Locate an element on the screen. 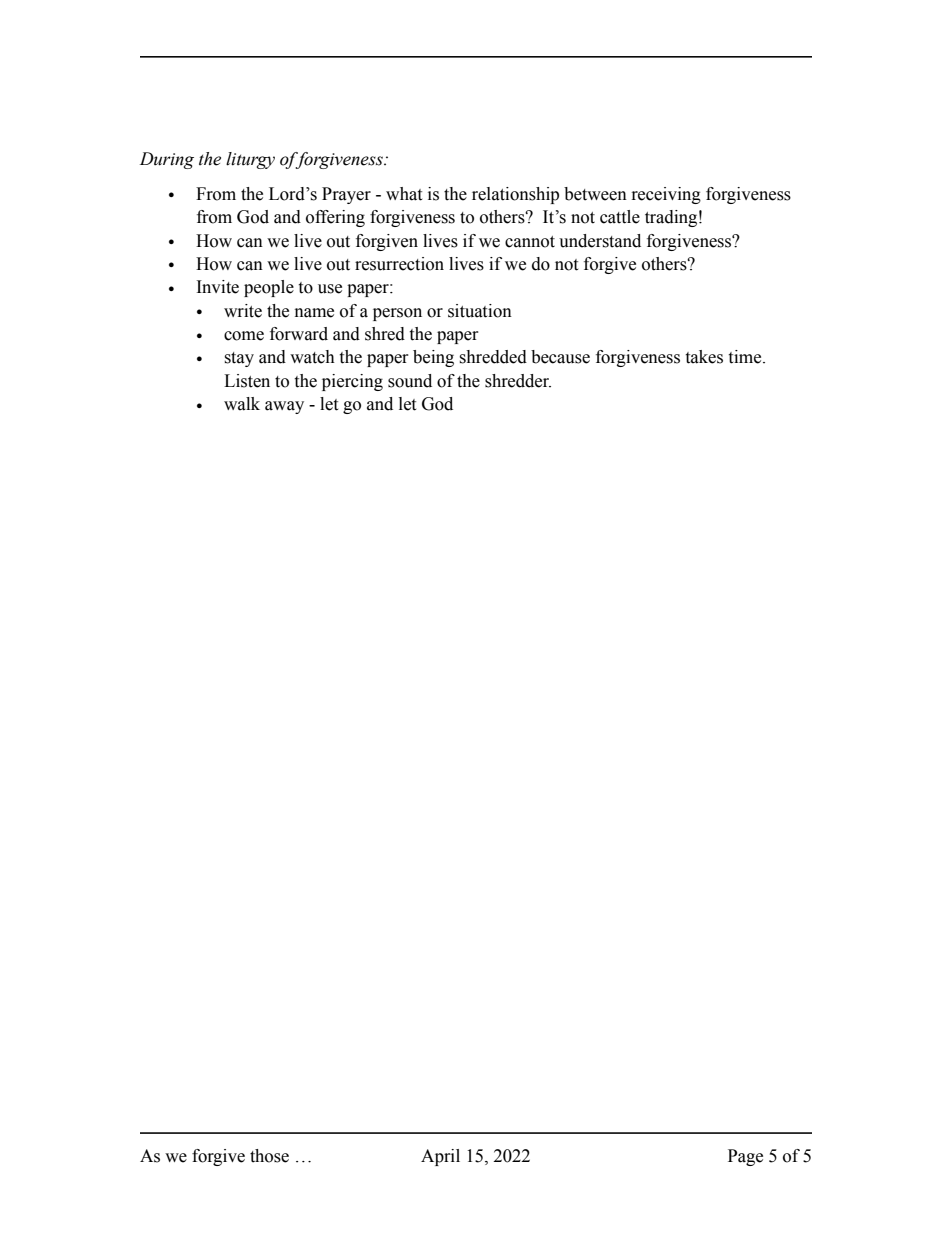 This screenshot has height=1233, width=952. liturgy is located at coordinates (250, 160).
